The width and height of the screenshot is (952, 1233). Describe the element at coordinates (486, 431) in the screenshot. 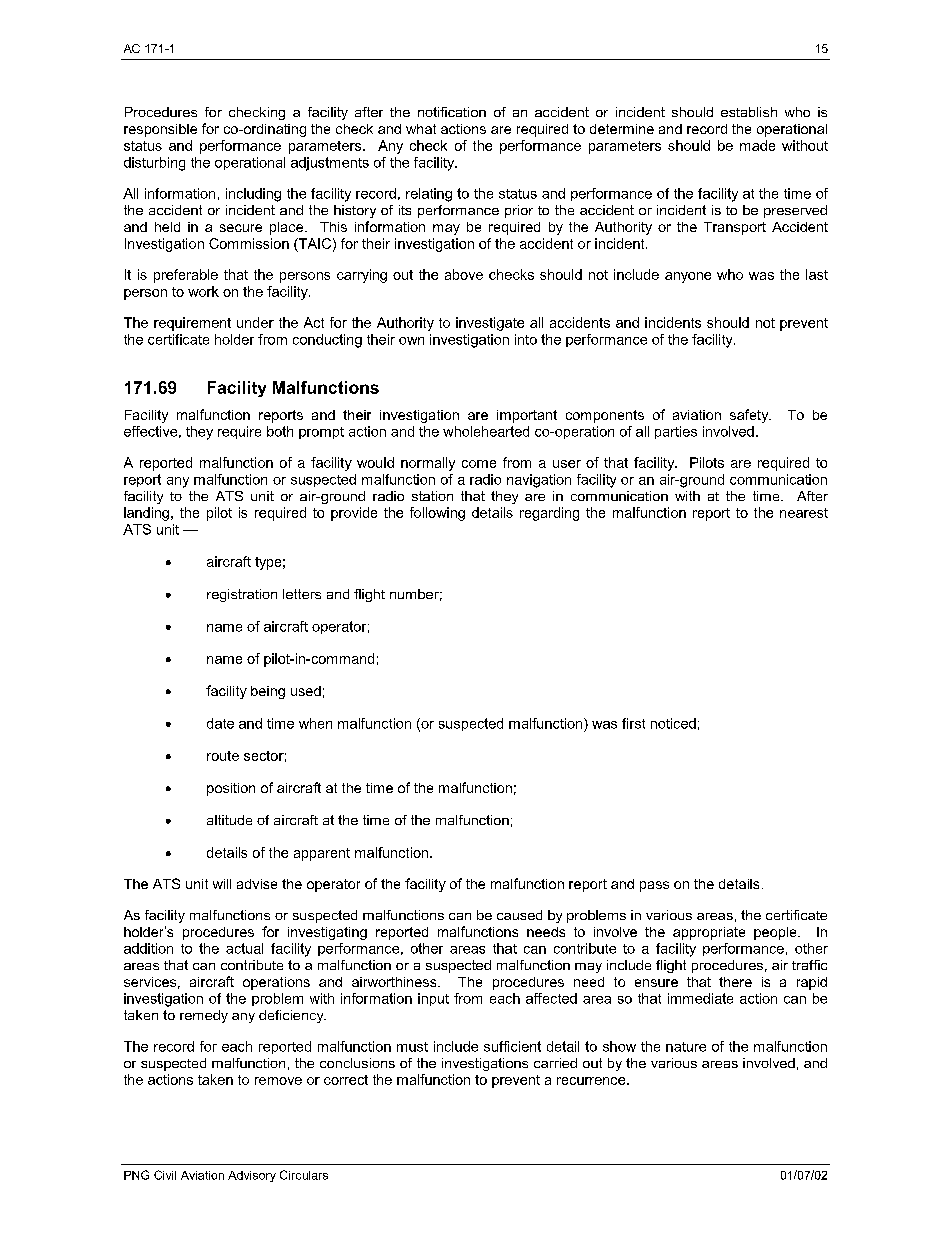

I see `wholehearted` at that location.
